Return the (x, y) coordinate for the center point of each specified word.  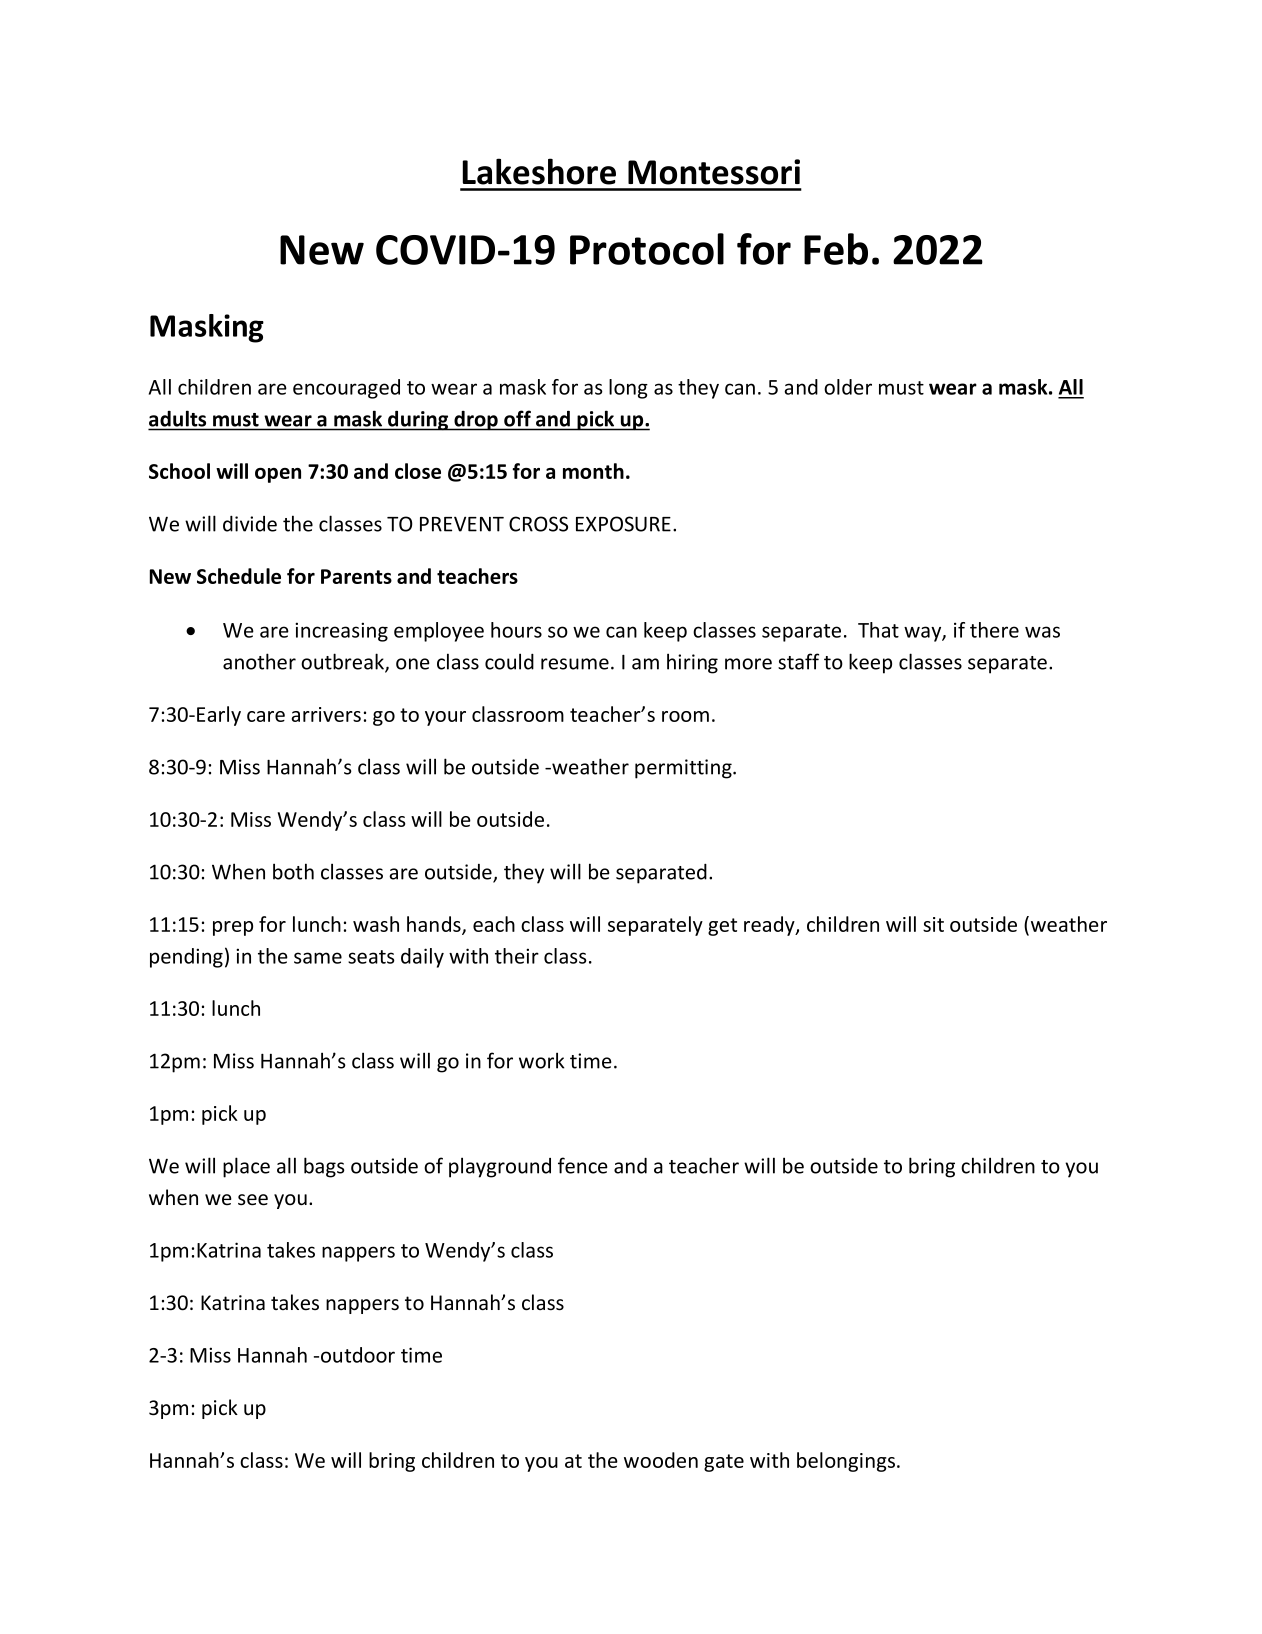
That (878, 630)
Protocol (647, 249)
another (259, 661)
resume (575, 664)
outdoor (358, 1355)
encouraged (346, 389)
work (542, 1060)
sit (933, 924)
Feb (836, 249)
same (318, 958)
